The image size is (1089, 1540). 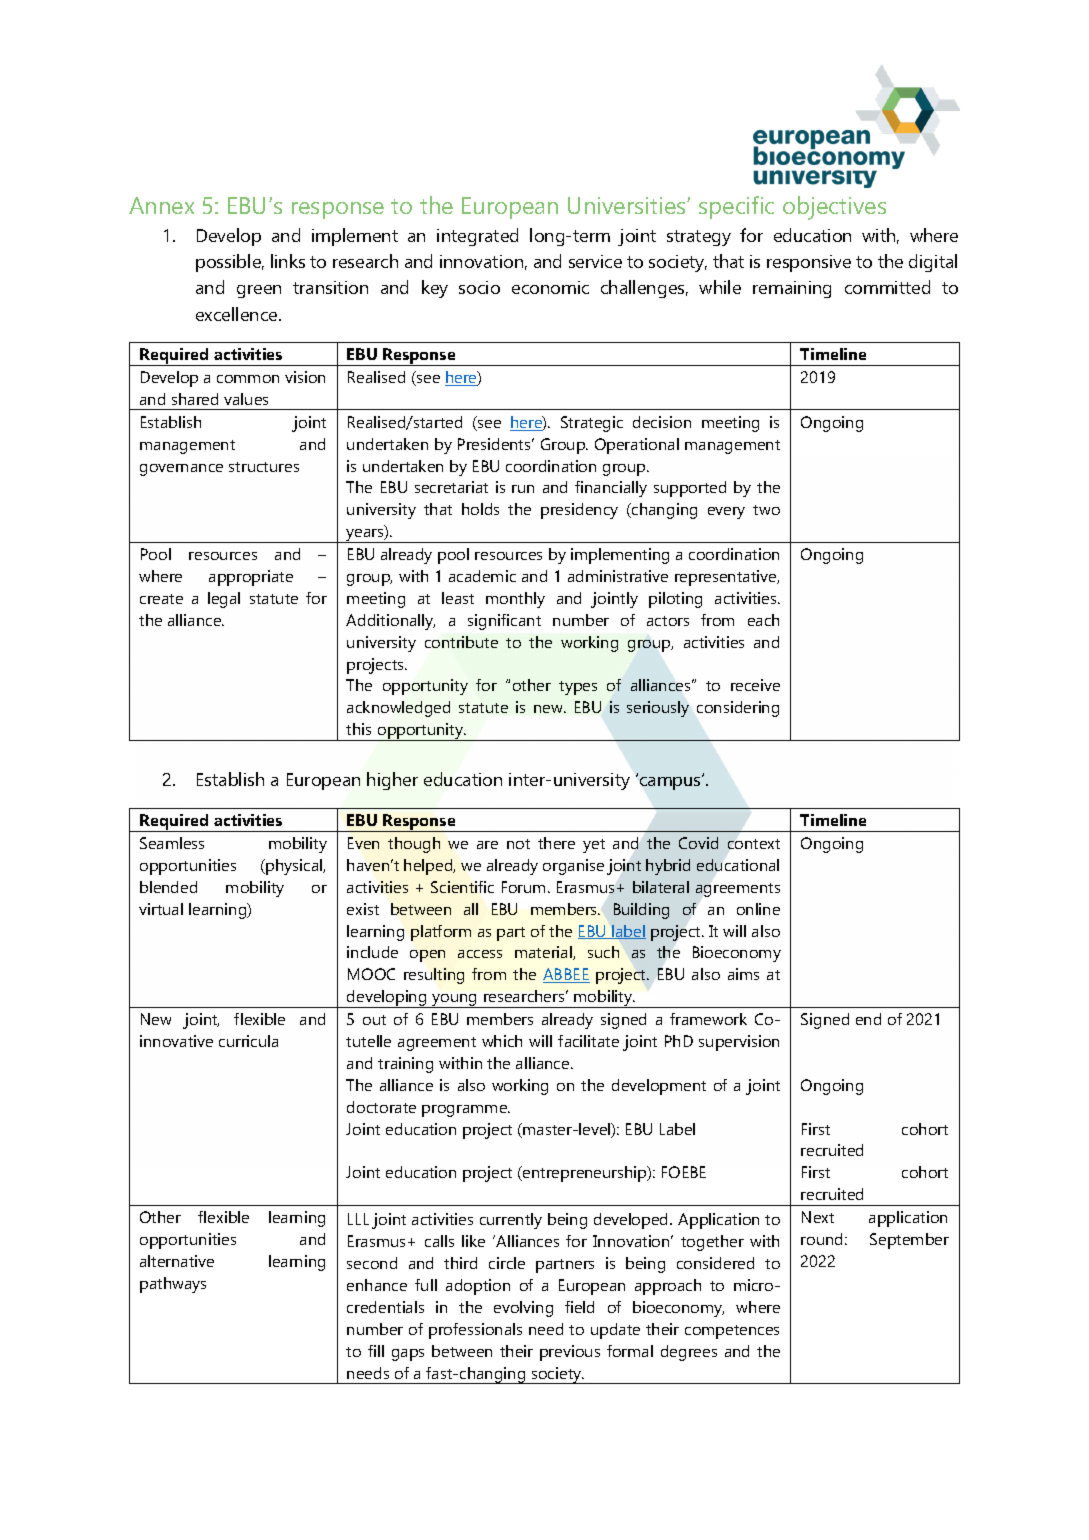 What do you see at coordinates (173, 1285) in the screenshot?
I see `pathways` at bounding box center [173, 1285].
